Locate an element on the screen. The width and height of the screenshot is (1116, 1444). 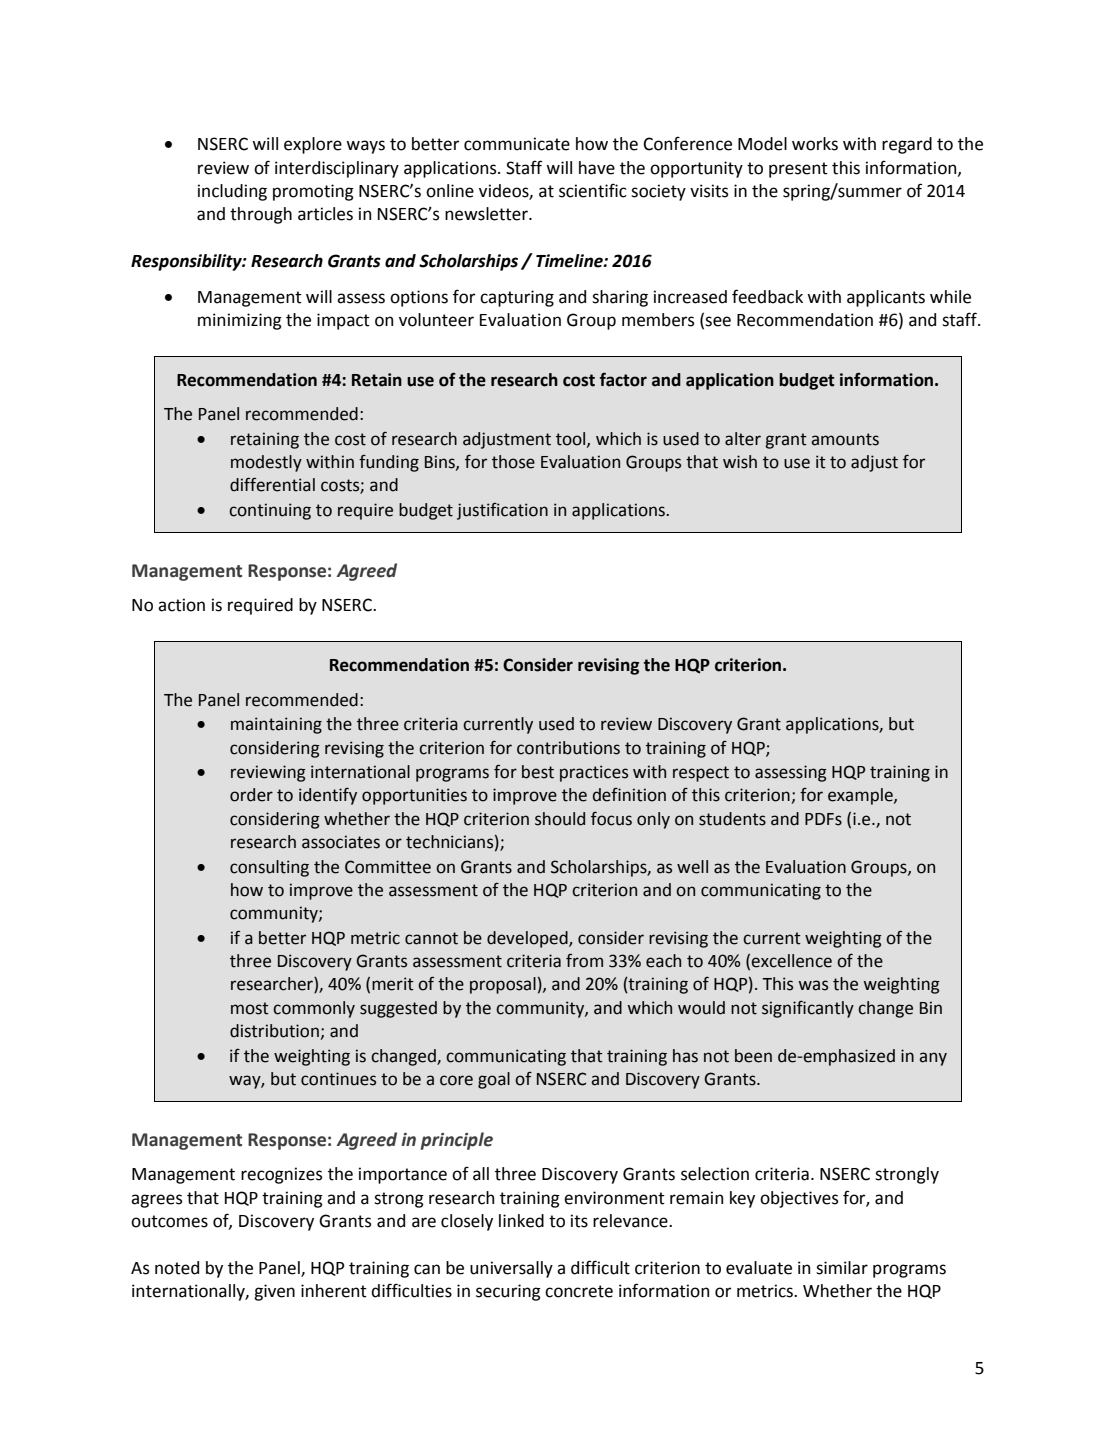
example is located at coordinates (861, 796).
